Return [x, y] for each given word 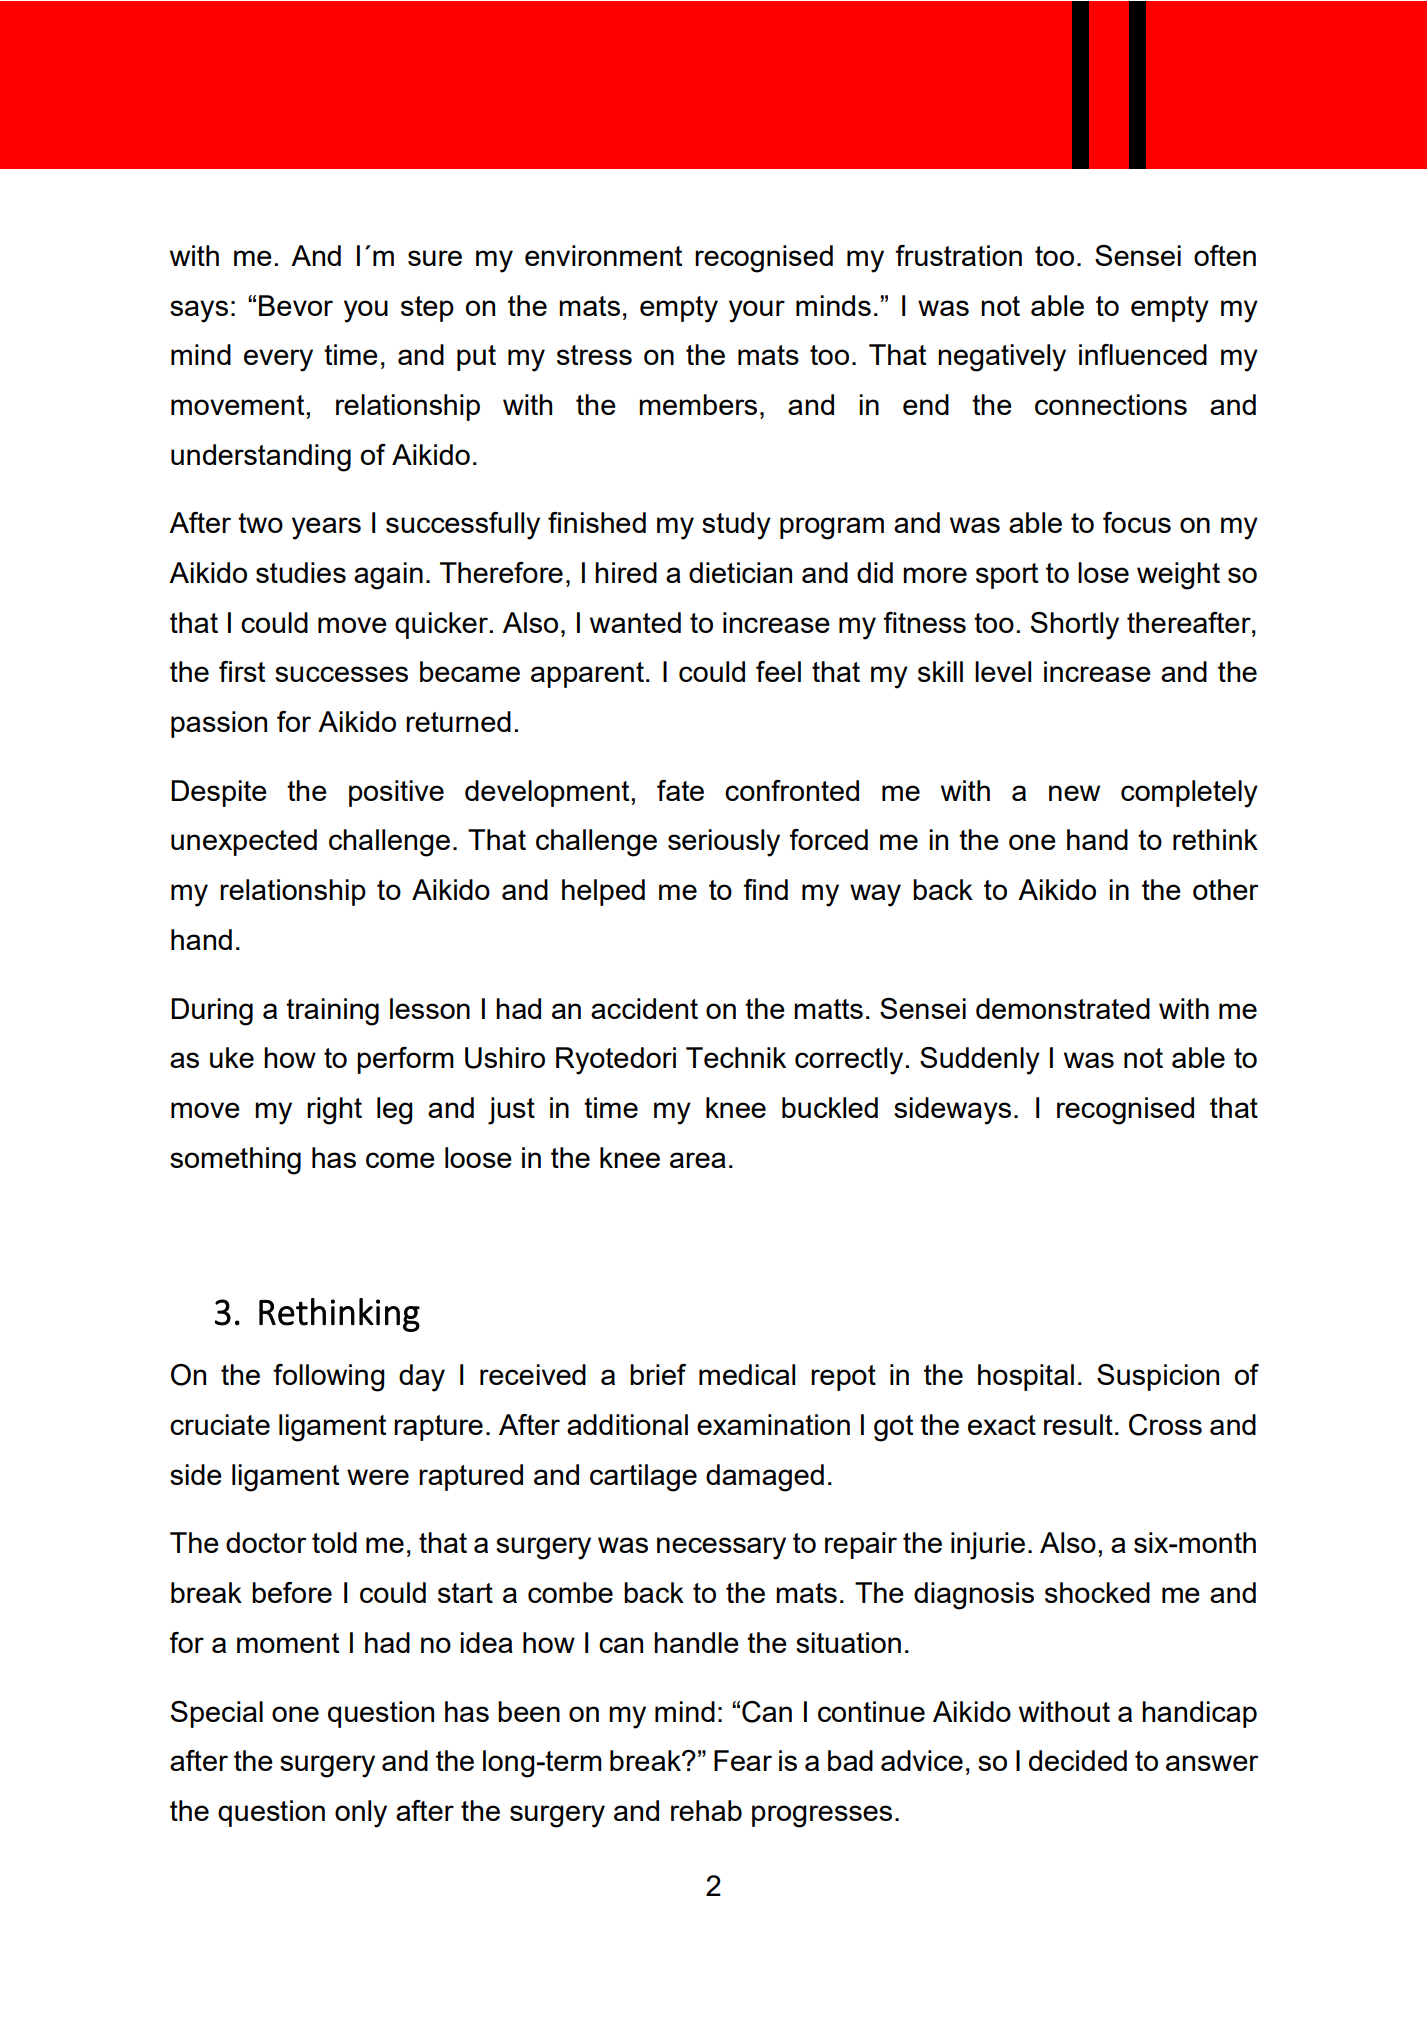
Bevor [296, 305]
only [361, 1814]
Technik [736, 1057]
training [332, 1012]
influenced [1143, 354]
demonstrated [1063, 1008]
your [757, 311]
